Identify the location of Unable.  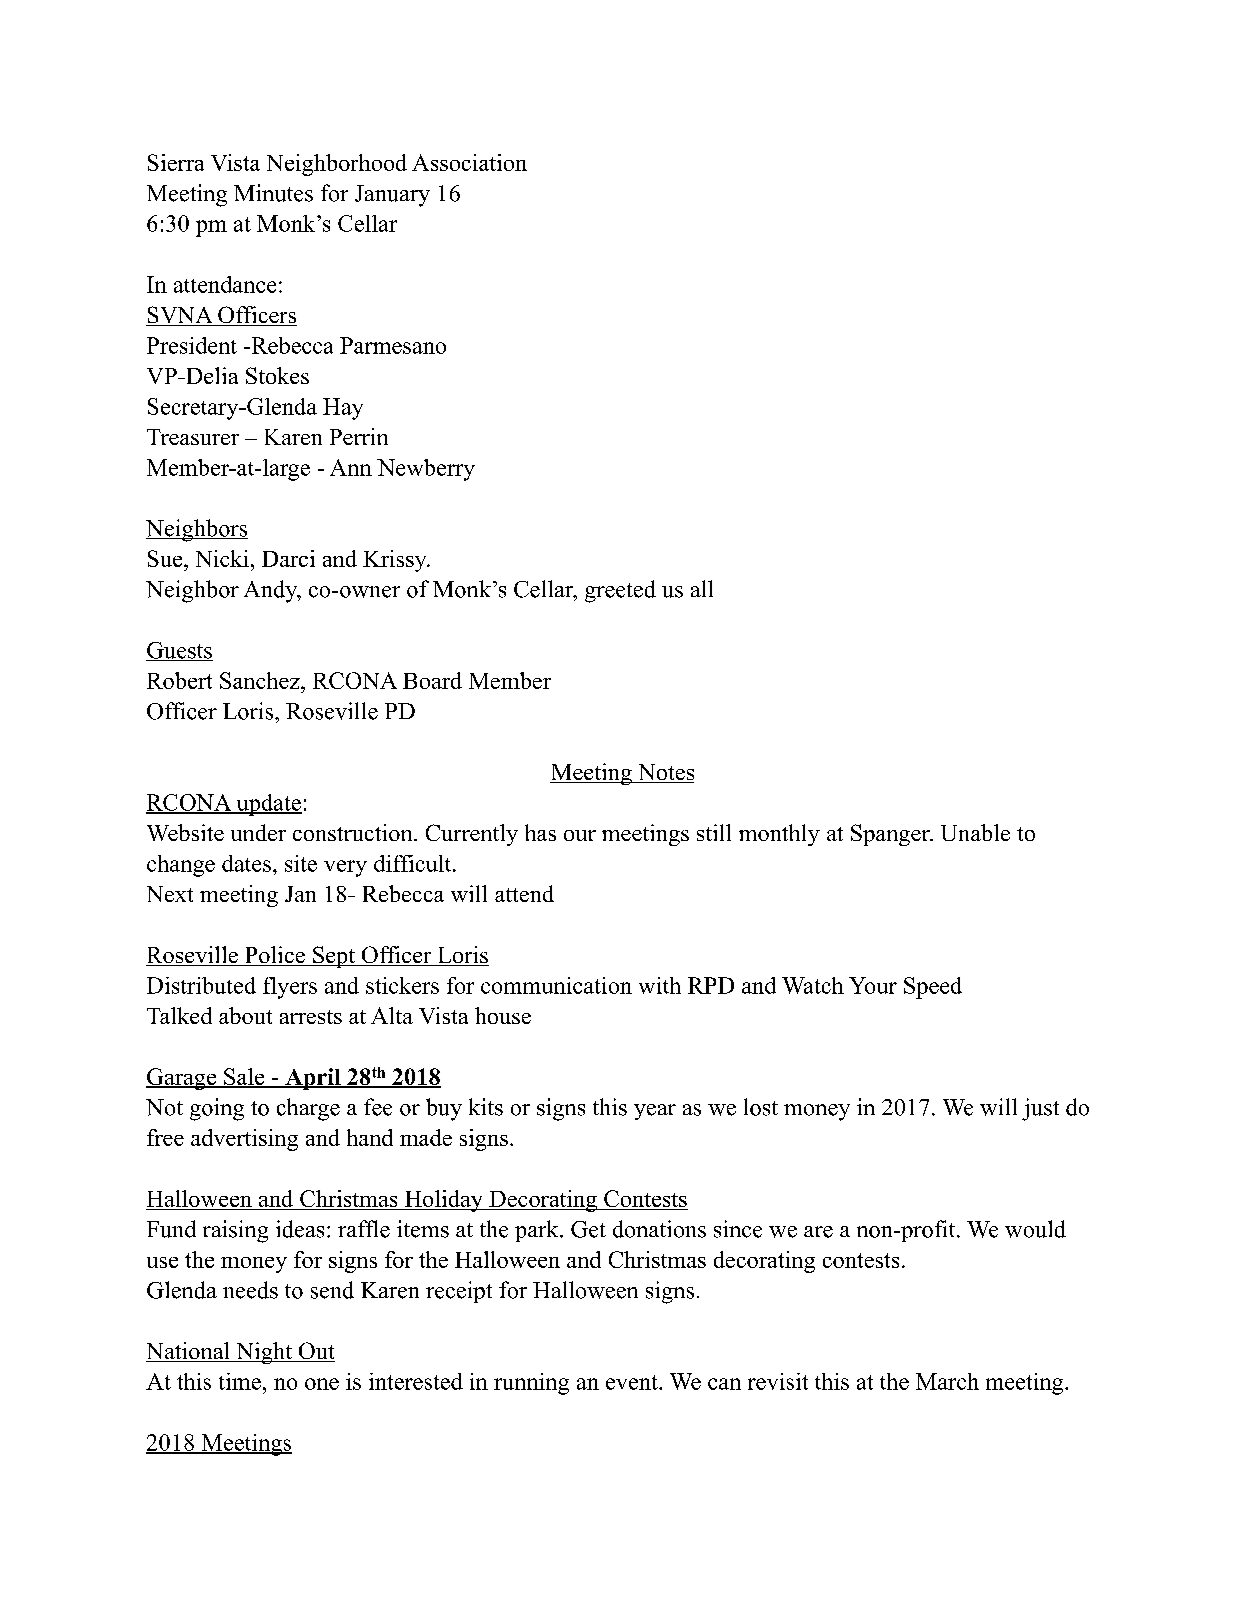
(975, 832).
